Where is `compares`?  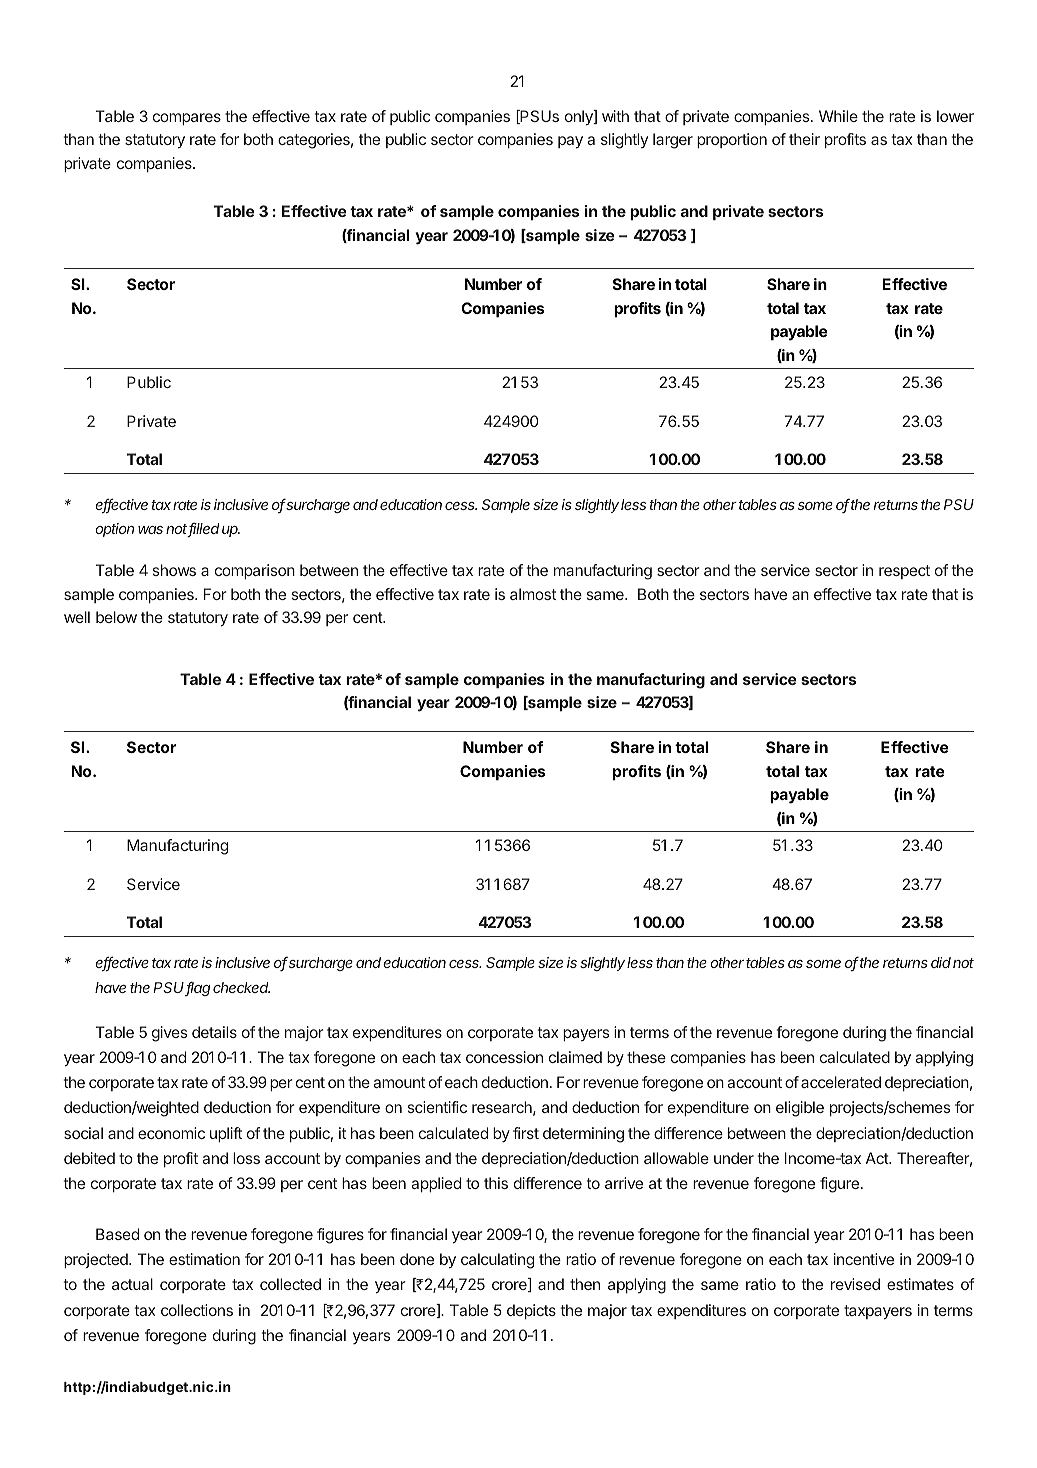
compares is located at coordinates (187, 119).
